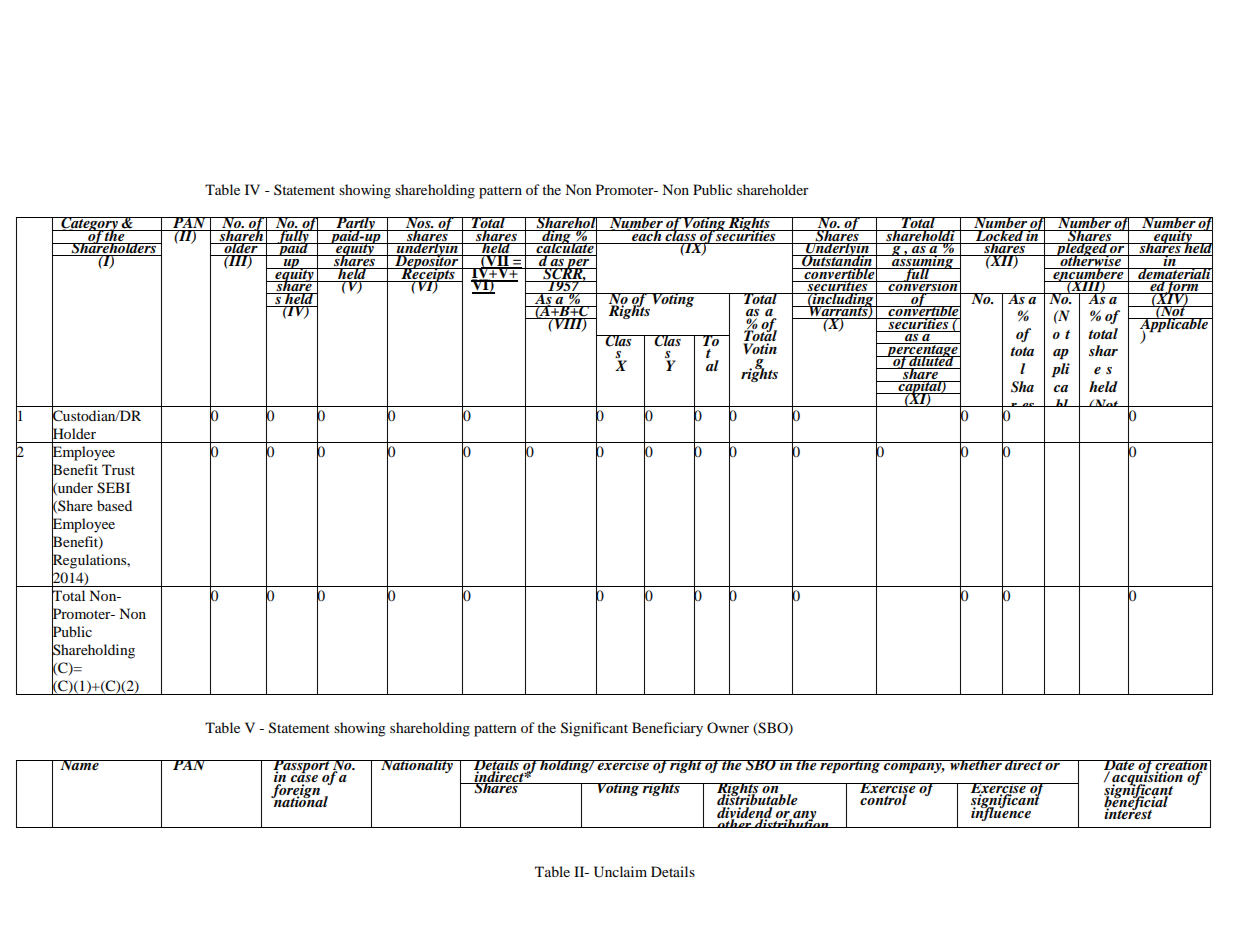 This screenshot has width=1233, height=952. I want to click on Beneficiary, so click(667, 729).
